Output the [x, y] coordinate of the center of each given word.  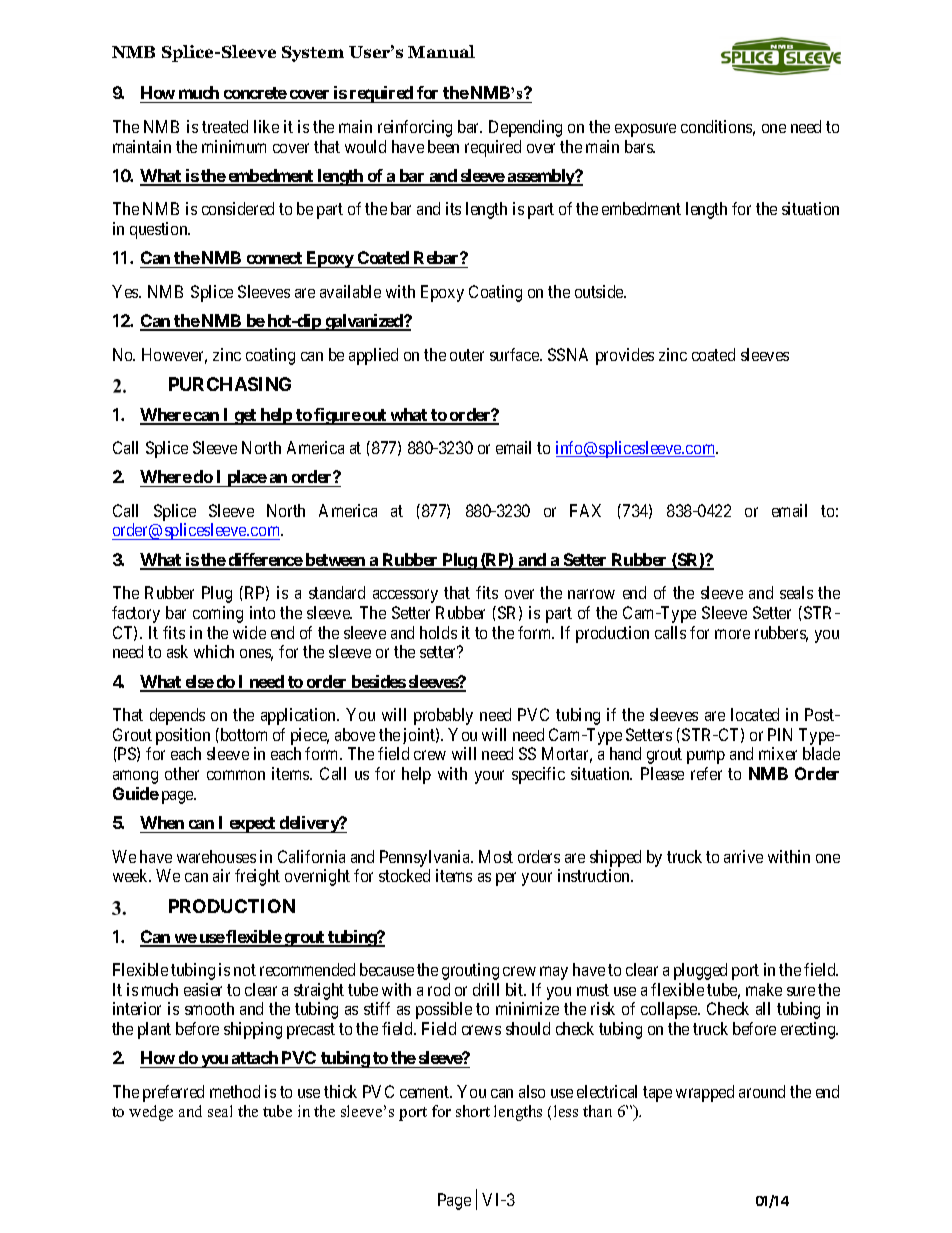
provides [625, 356]
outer [467, 355]
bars [640, 146]
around [762, 1091]
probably [443, 716]
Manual [441, 51]
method [235, 1091]
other [182, 773]
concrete [255, 95]
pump [706, 757]
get [246, 417]
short [473, 1111]
